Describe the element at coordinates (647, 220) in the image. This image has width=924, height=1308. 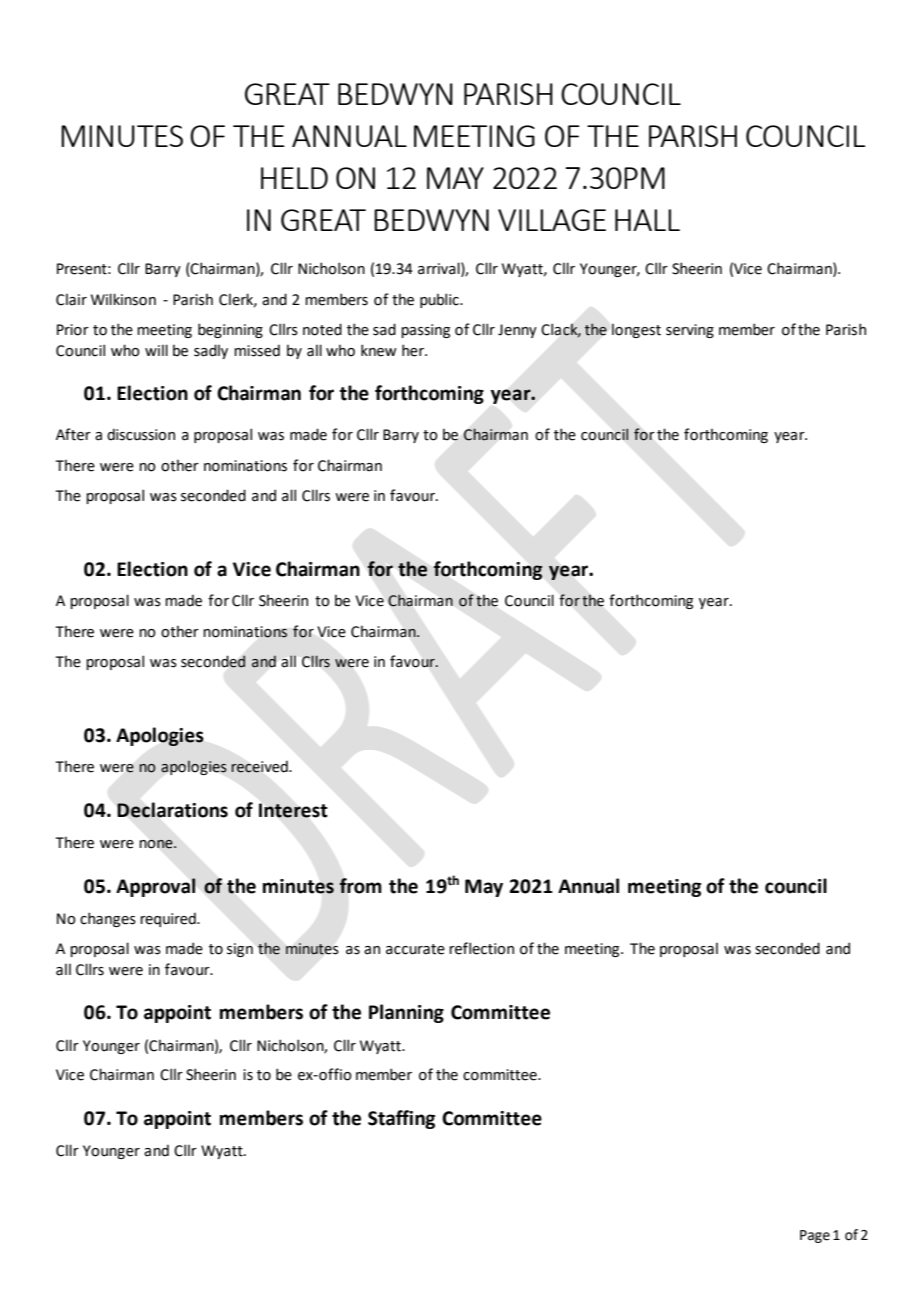
I see `HALL` at that location.
